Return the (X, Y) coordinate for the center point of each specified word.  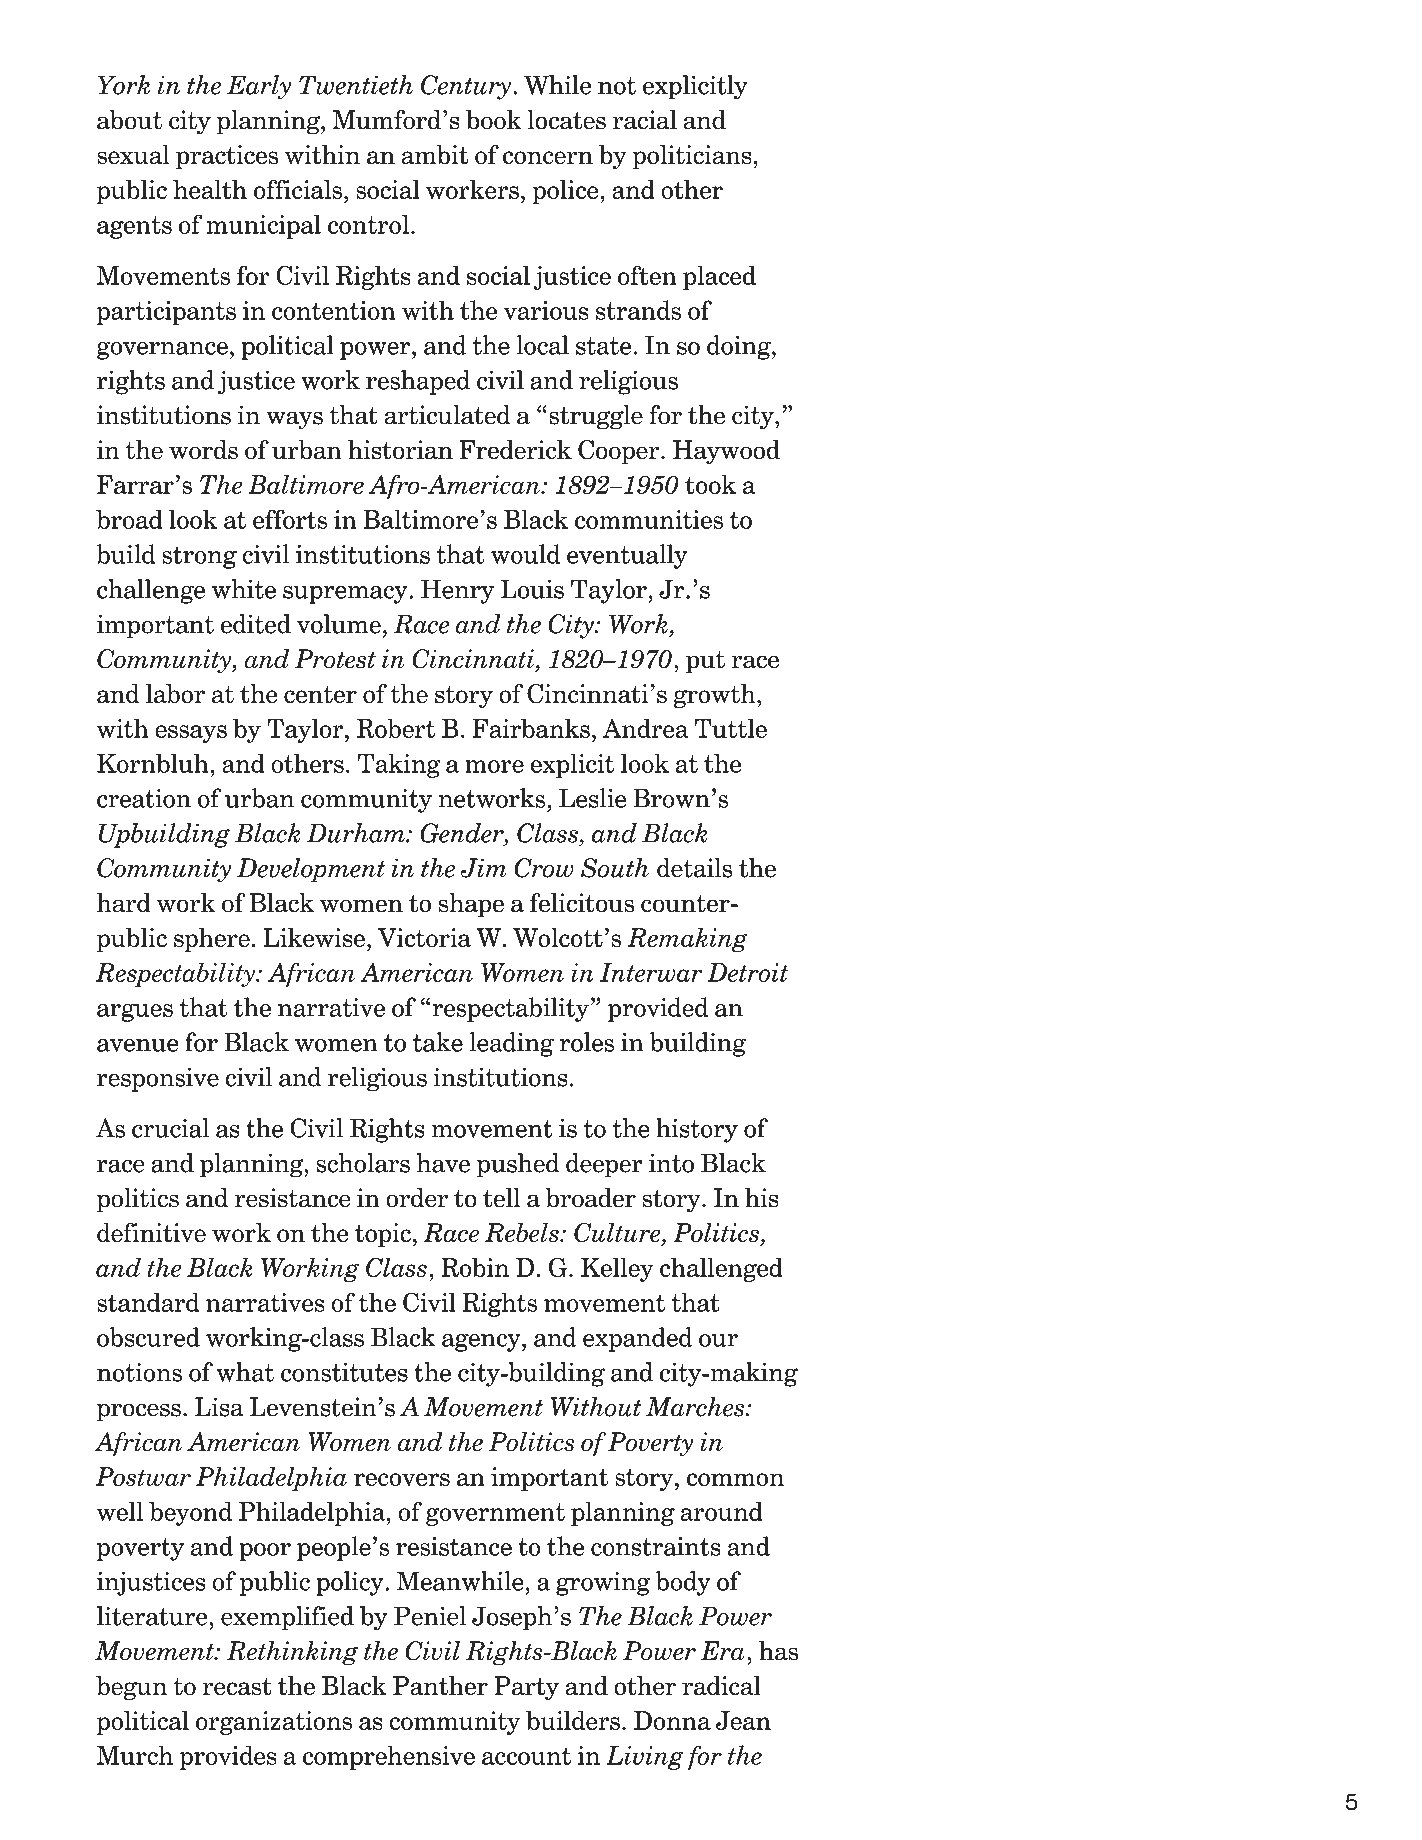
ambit (434, 155)
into (671, 1163)
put (705, 662)
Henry (457, 591)
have (443, 1163)
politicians (693, 157)
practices (227, 157)
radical (721, 1686)
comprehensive (389, 1757)
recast (237, 1686)
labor (175, 694)
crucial (171, 1128)
